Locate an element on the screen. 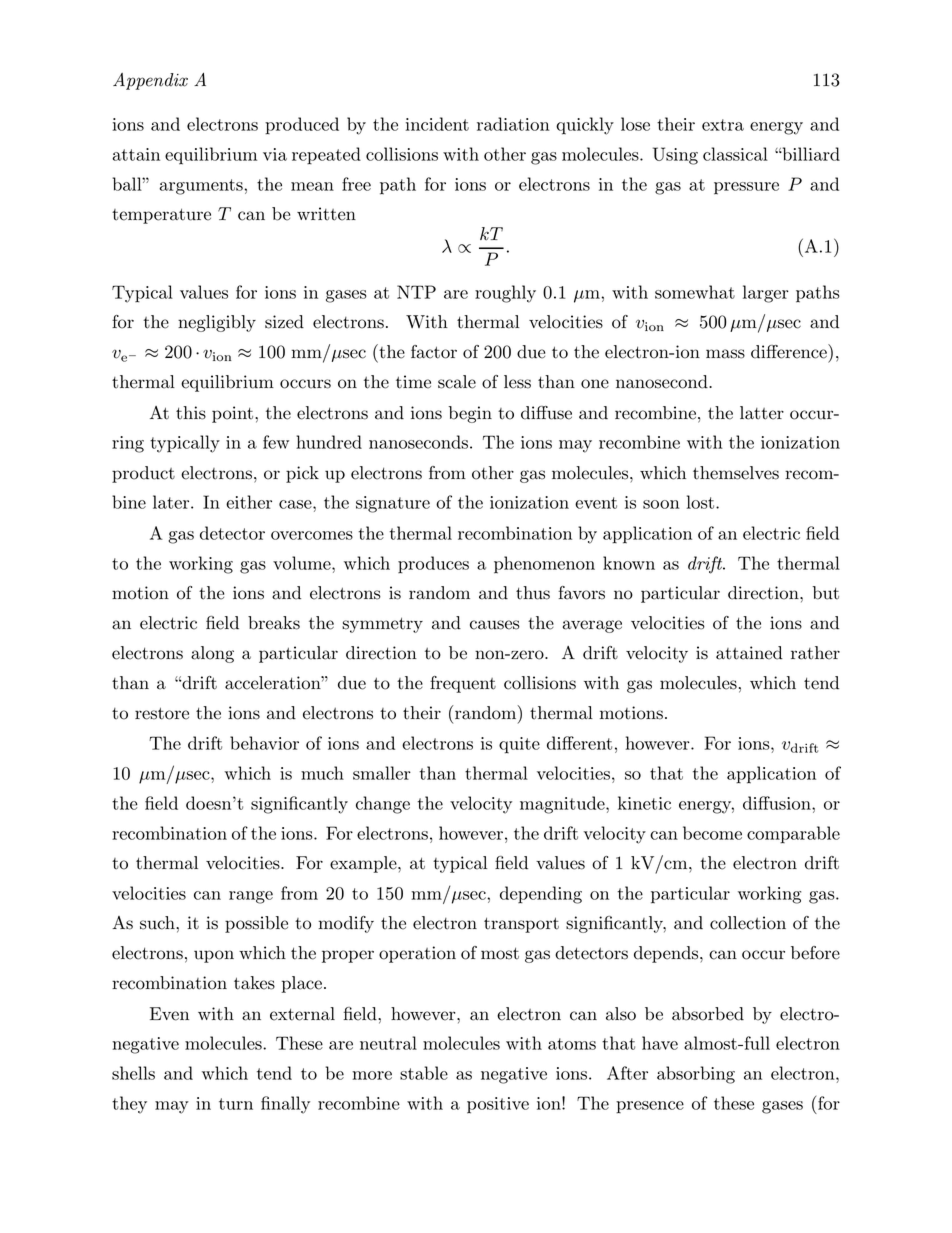 Image resolution: width=952 pixels, height=1233 pixels. positive is located at coordinates (498, 1105).
